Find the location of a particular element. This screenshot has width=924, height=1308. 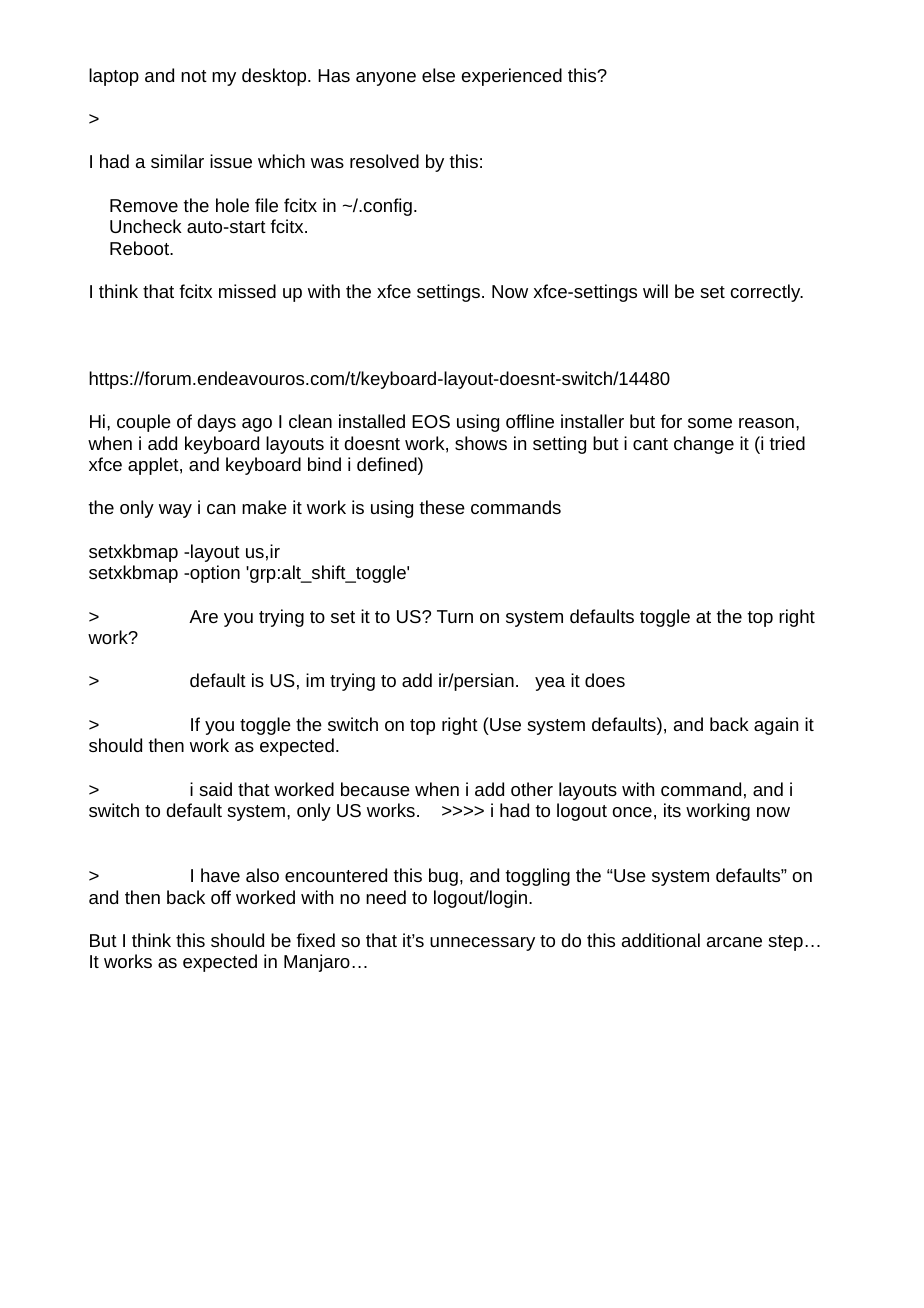

days is located at coordinates (217, 423).
